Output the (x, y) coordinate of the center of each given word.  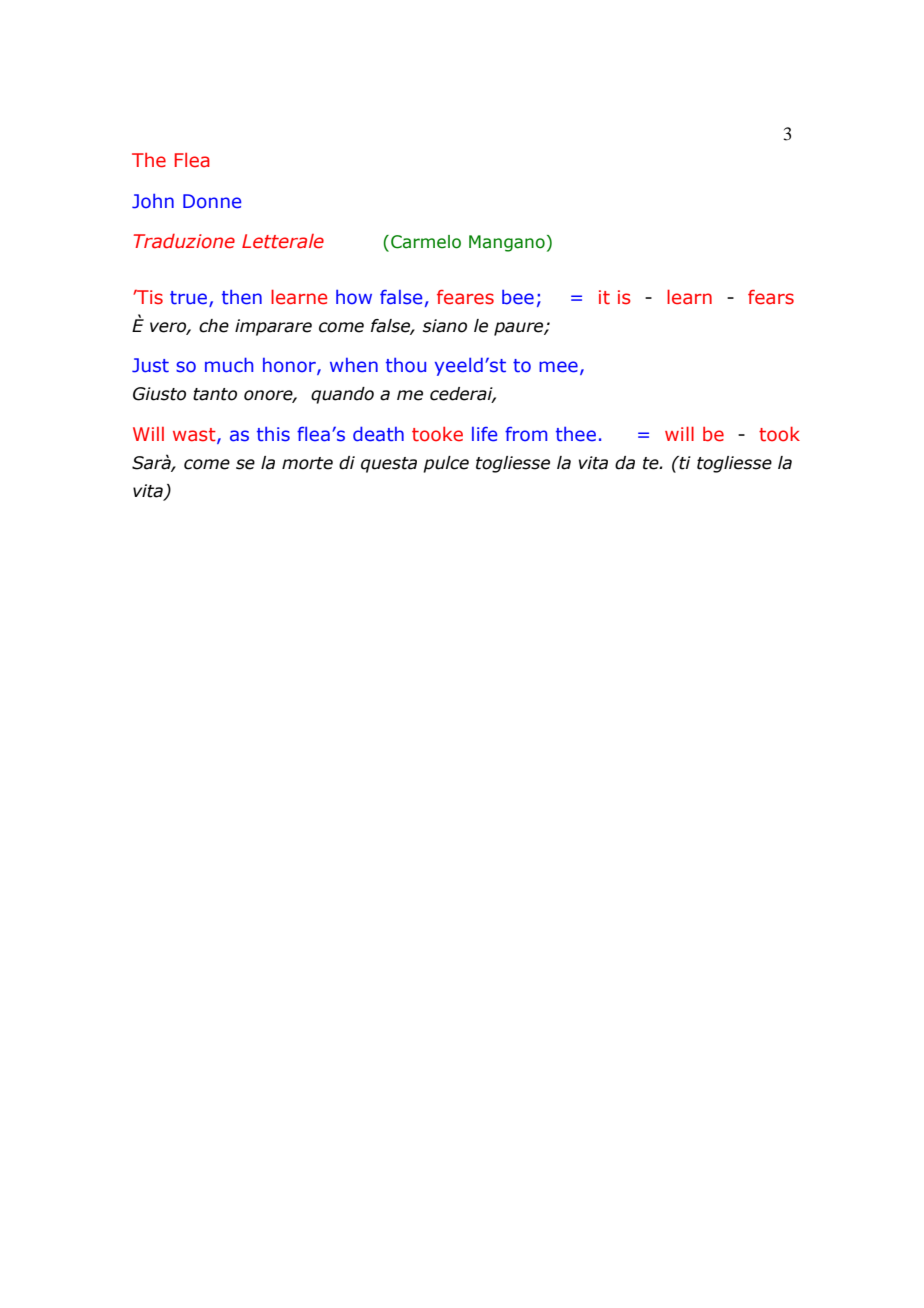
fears (771, 297)
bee (518, 297)
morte (307, 463)
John (153, 201)
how (354, 297)
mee (558, 367)
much (229, 365)
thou (406, 365)
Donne (212, 201)
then (242, 297)
